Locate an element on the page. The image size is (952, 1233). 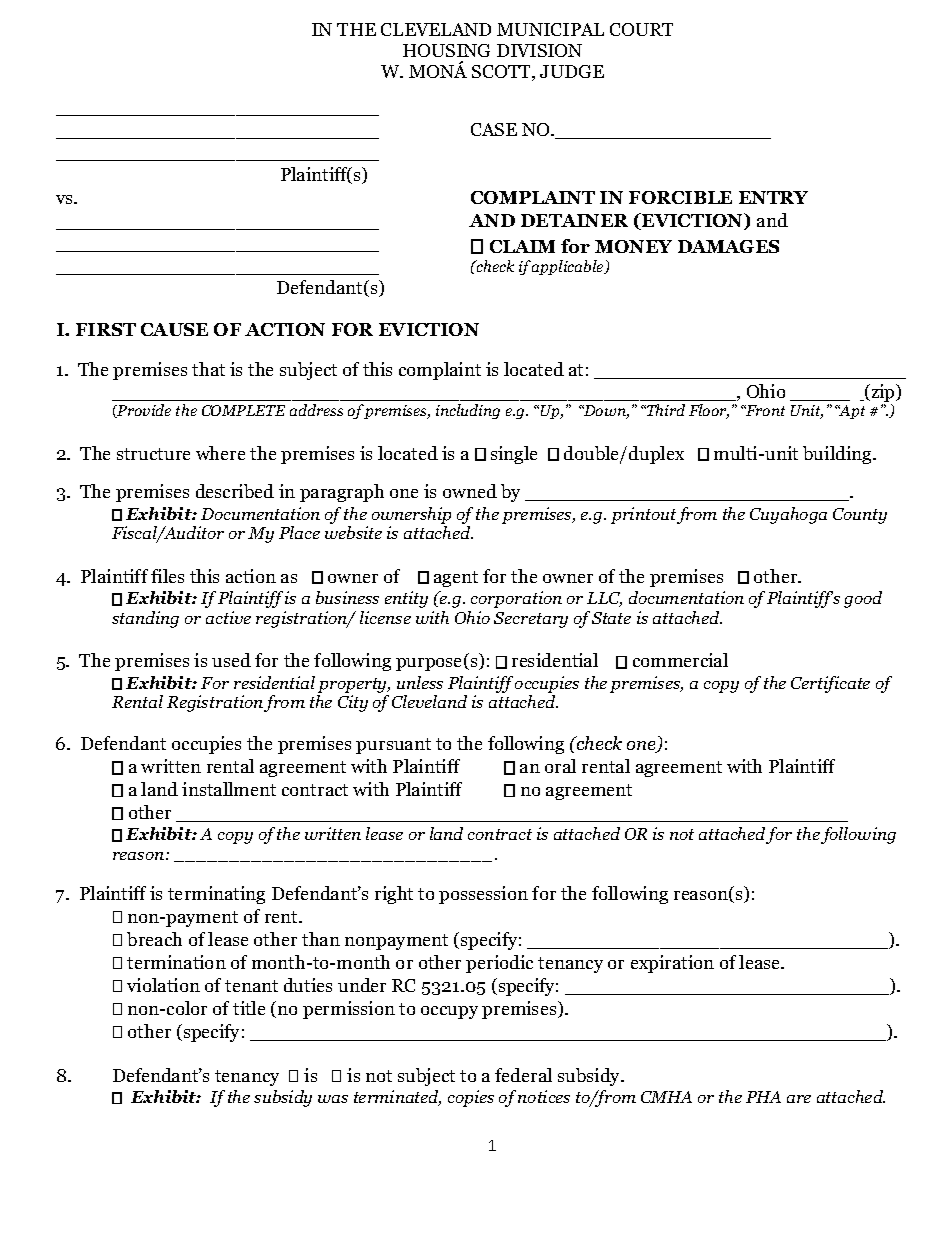
files is located at coordinates (167, 576).
